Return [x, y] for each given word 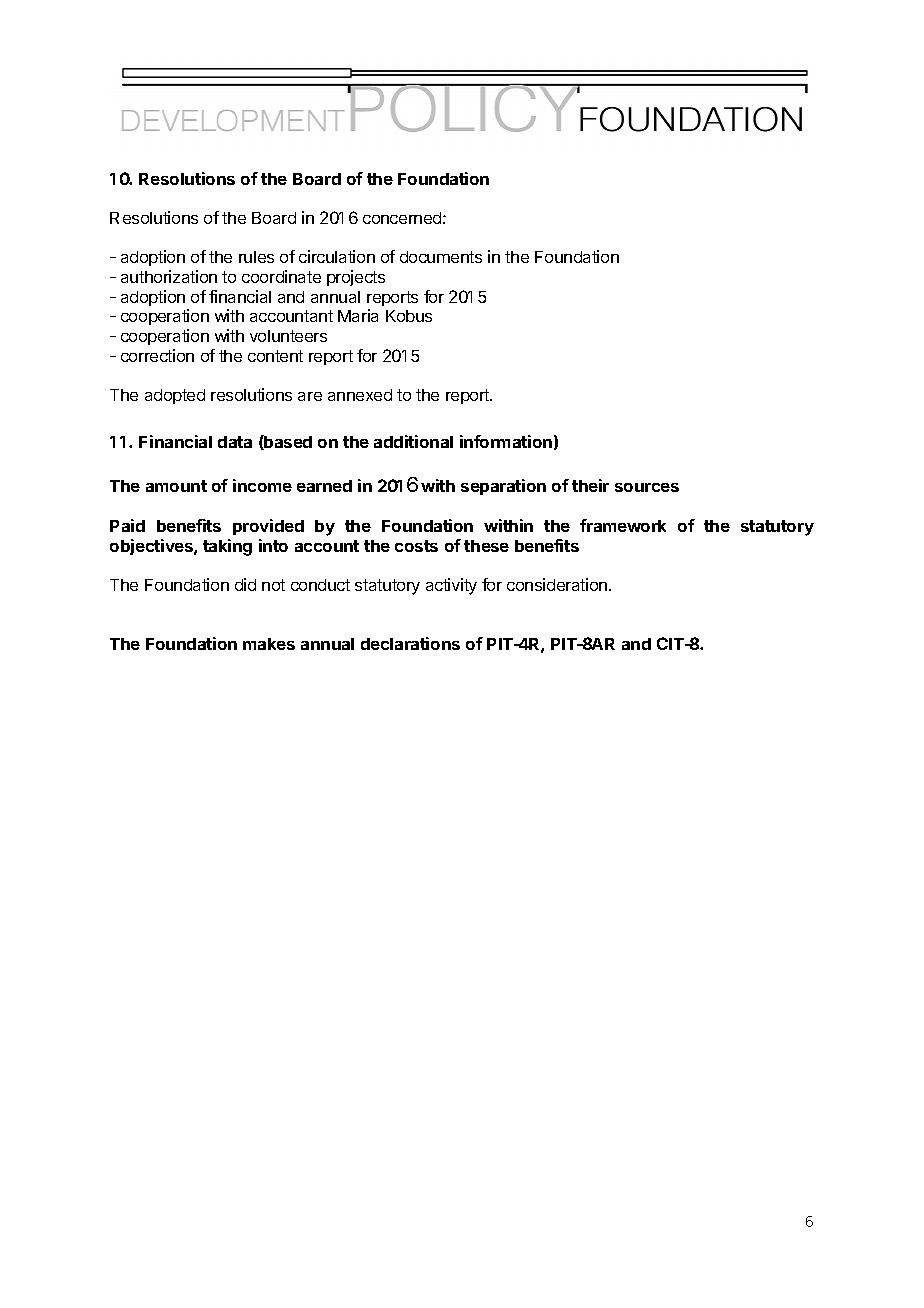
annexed [360, 395]
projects [356, 278]
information [506, 441]
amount [176, 486]
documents [441, 257]
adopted [175, 396]
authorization [169, 276]
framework [623, 525]
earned [324, 486]
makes [269, 644]
